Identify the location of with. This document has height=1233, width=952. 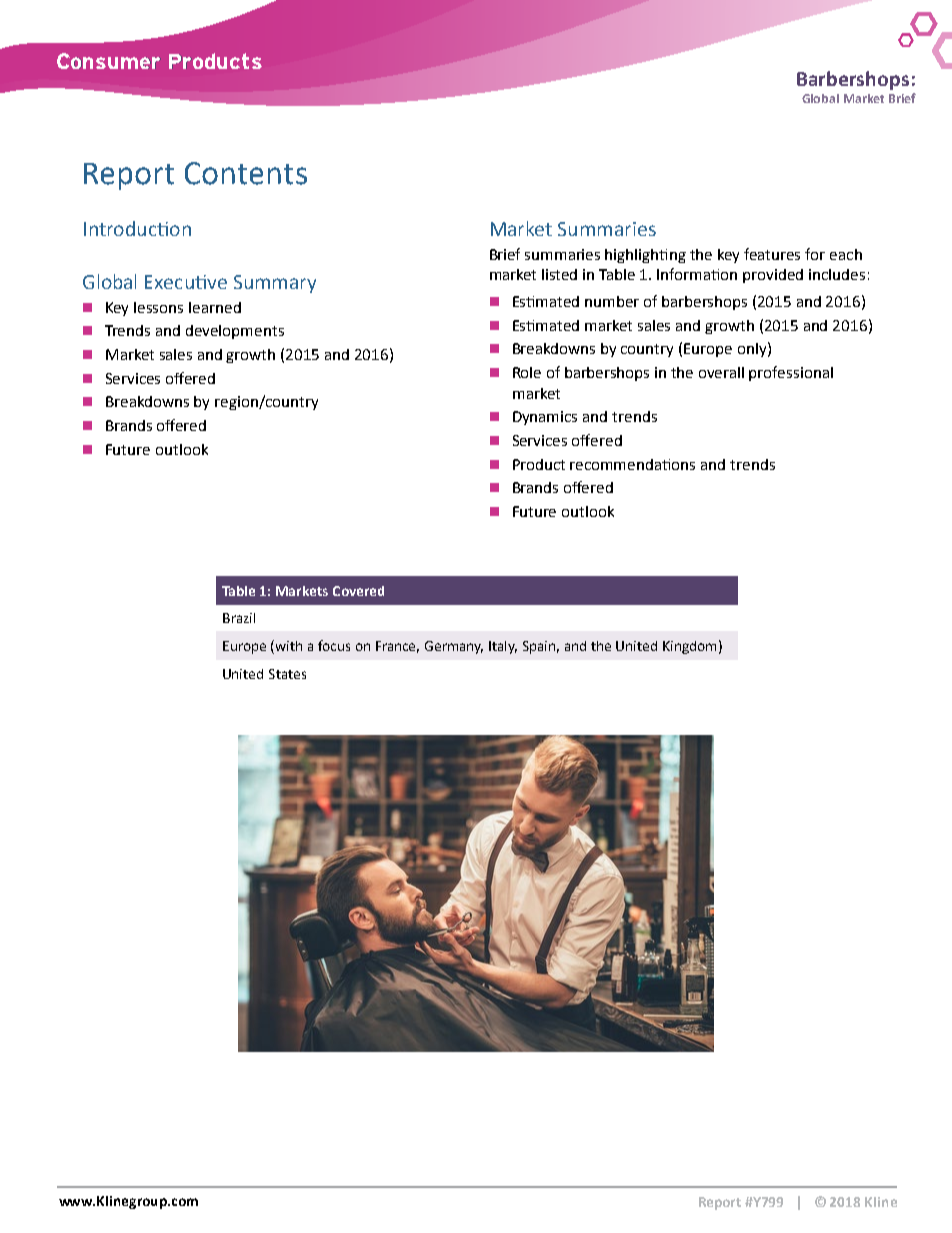
(289, 646).
